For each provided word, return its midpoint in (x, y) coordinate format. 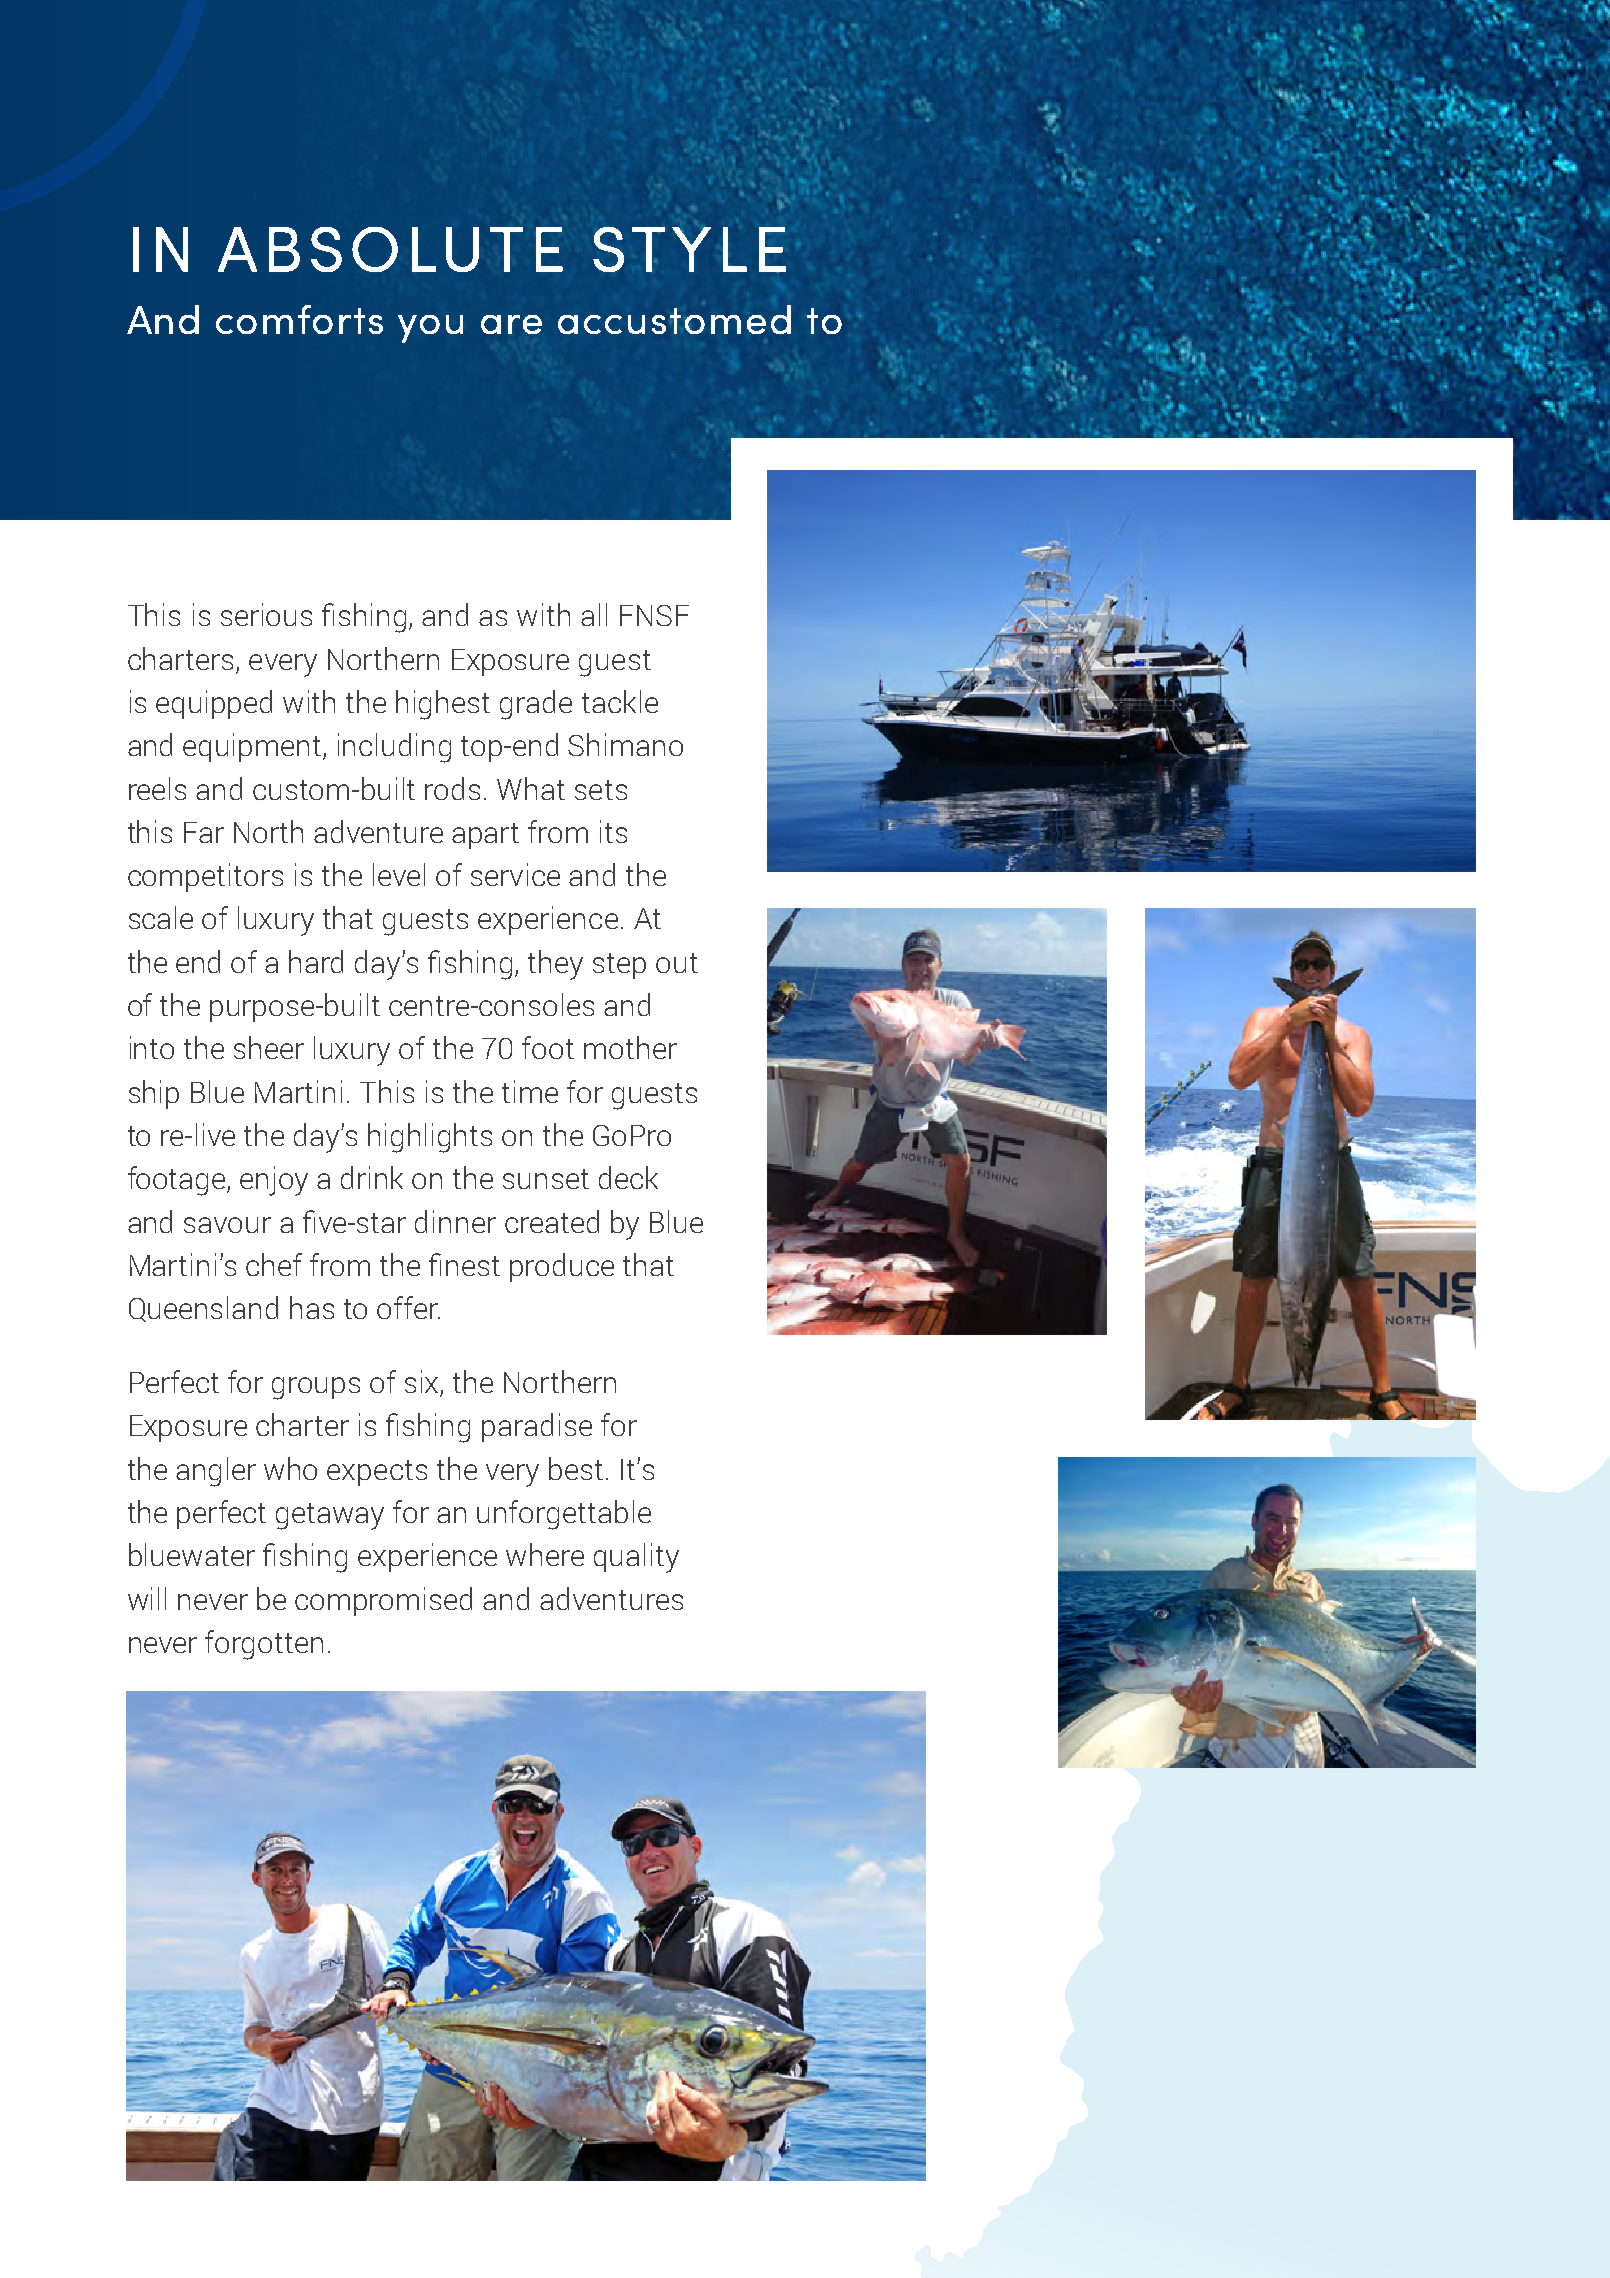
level (399, 874)
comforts (299, 319)
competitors (205, 877)
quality (636, 1558)
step (619, 966)
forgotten (264, 1645)
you (430, 329)
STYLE (689, 249)
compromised (383, 1601)
